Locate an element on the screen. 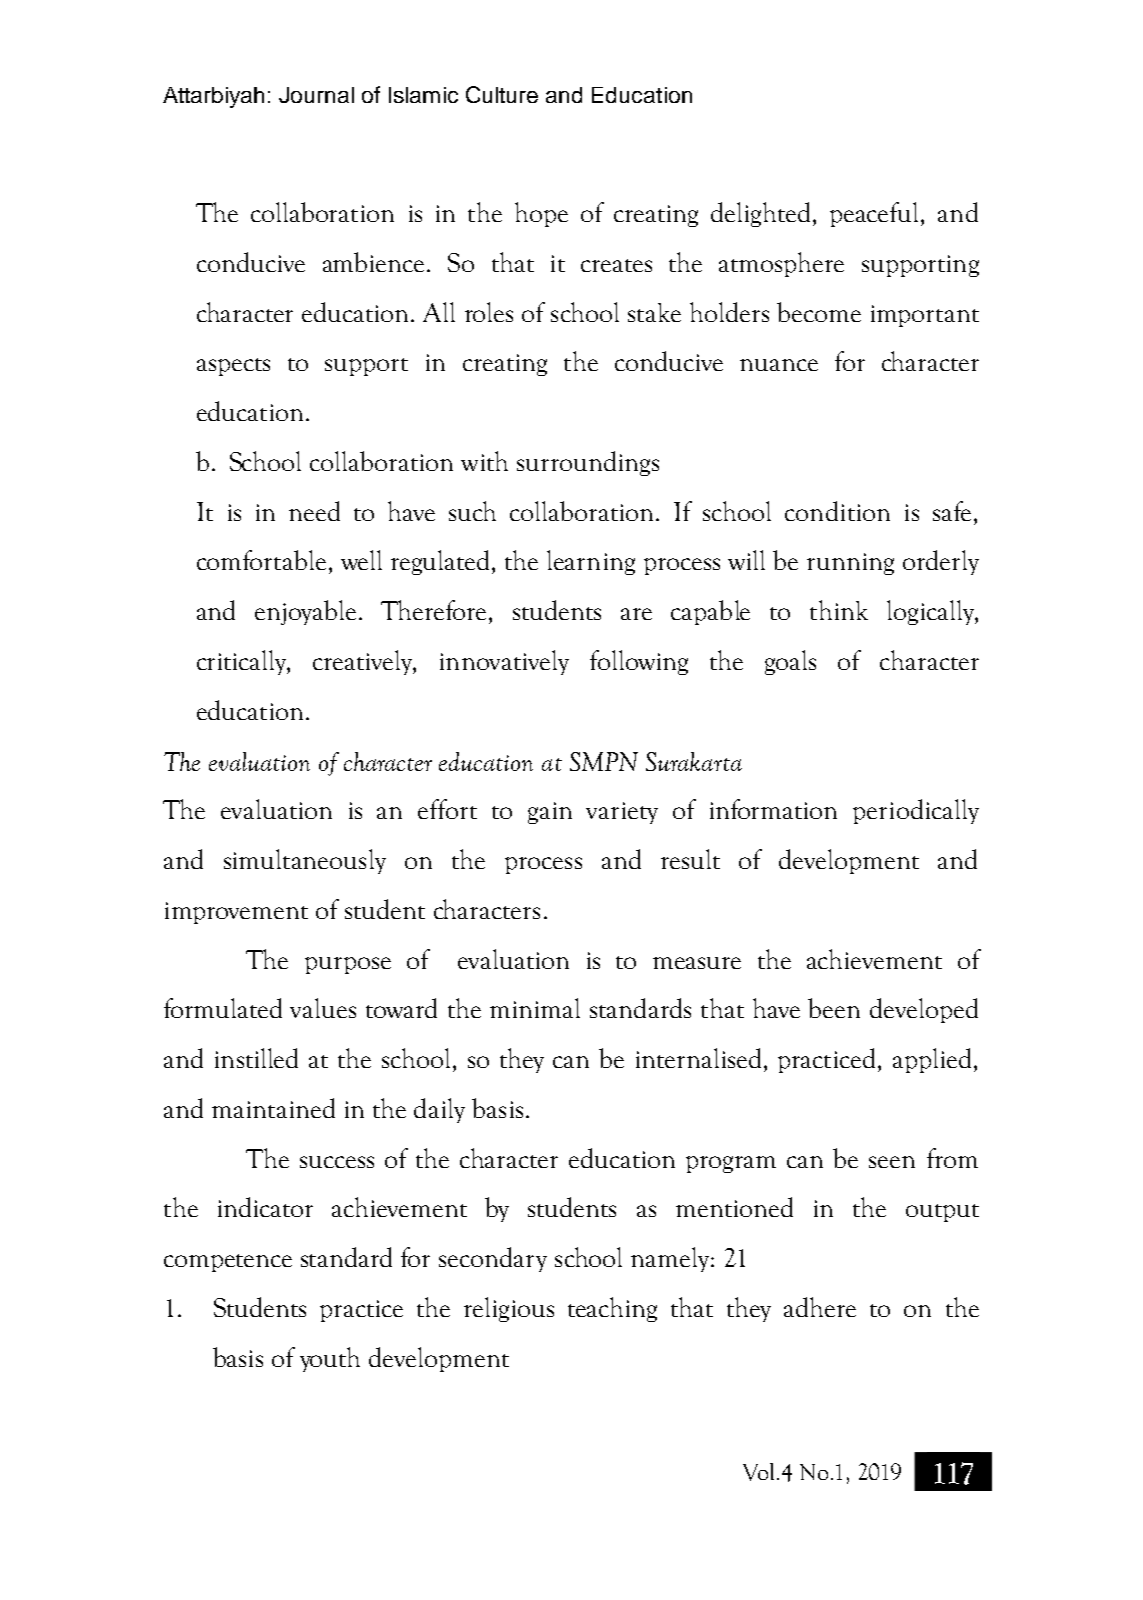 The image size is (1143, 1600). Journal is located at coordinates (316, 95).
